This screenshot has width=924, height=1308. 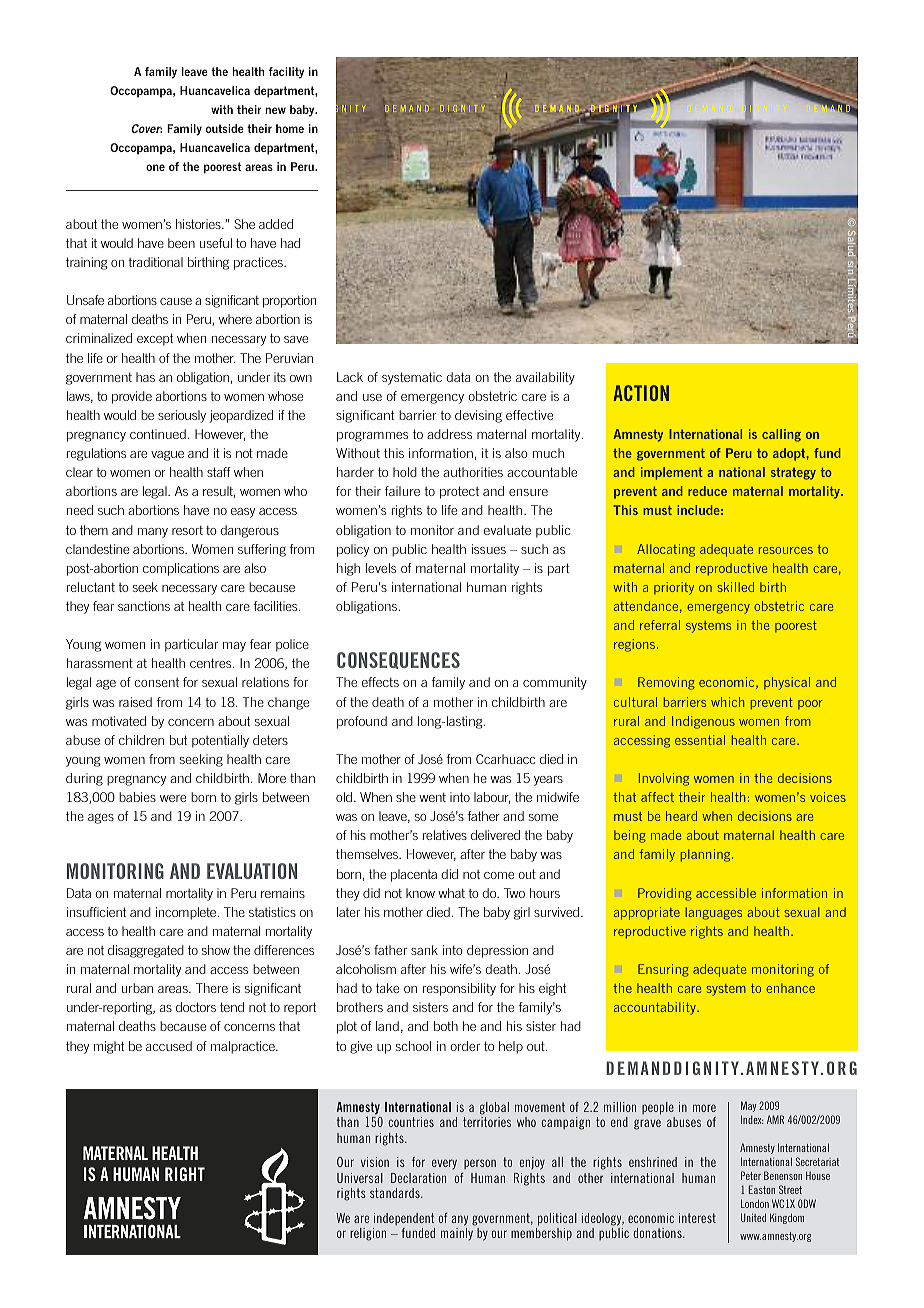 What do you see at coordinates (146, 128) in the screenshot?
I see `Cover` at bounding box center [146, 128].
